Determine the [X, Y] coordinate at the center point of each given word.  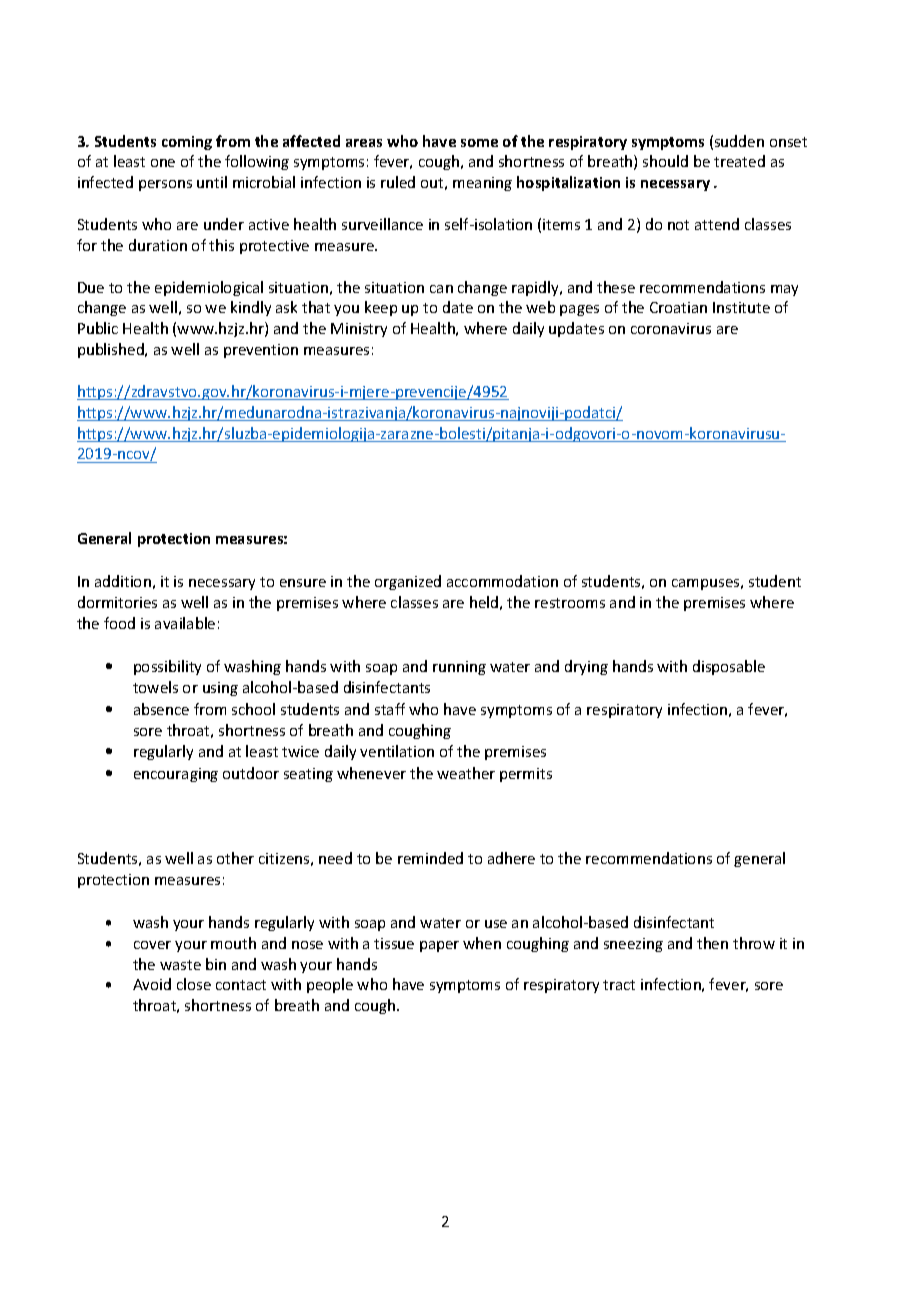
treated [739, 161]
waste [180, 965]
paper [439, 946]
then [712, 943]
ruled [398, 182]
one [163, 163]
